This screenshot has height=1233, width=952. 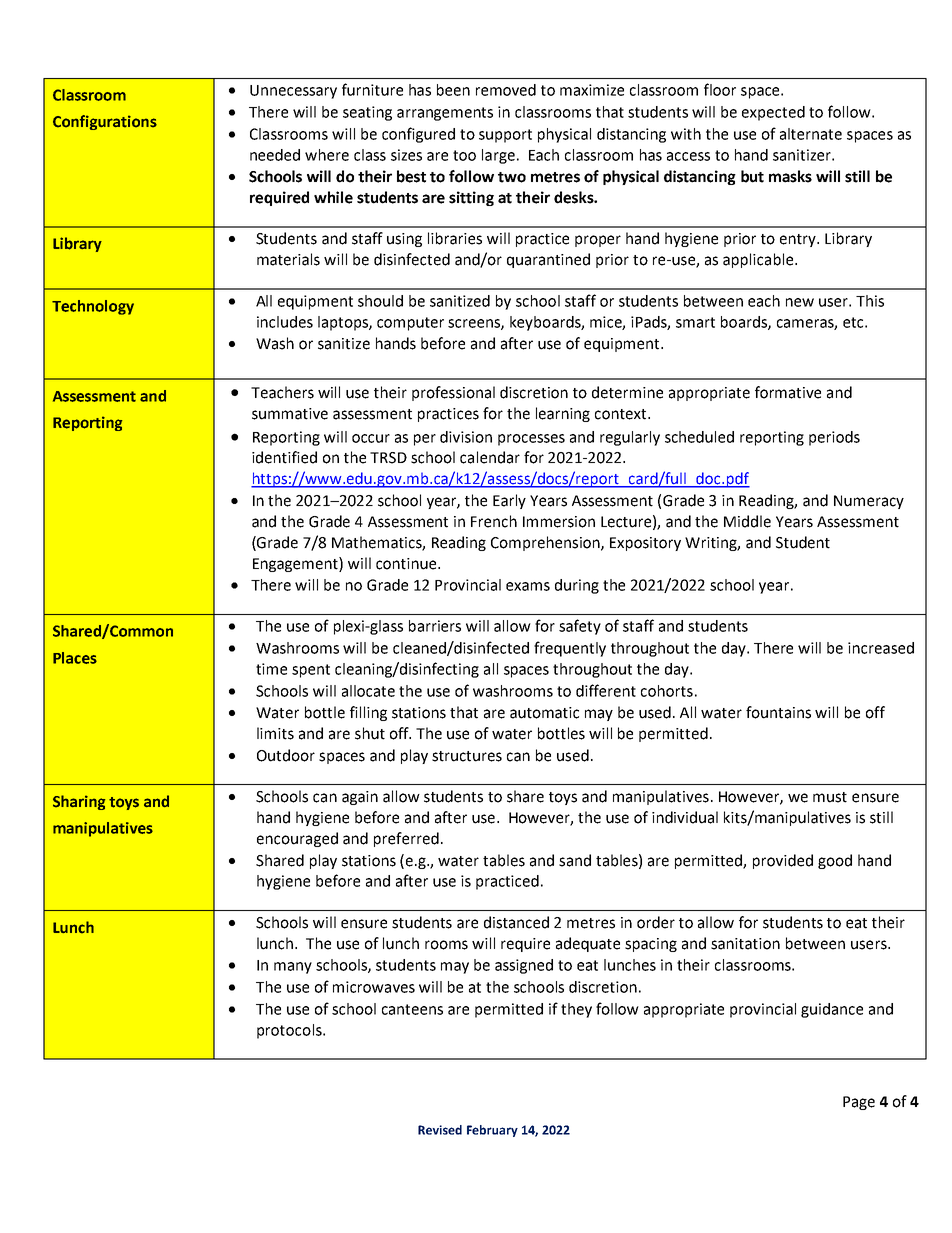 I want to click on arrangements, so click(x=445, y=114).
